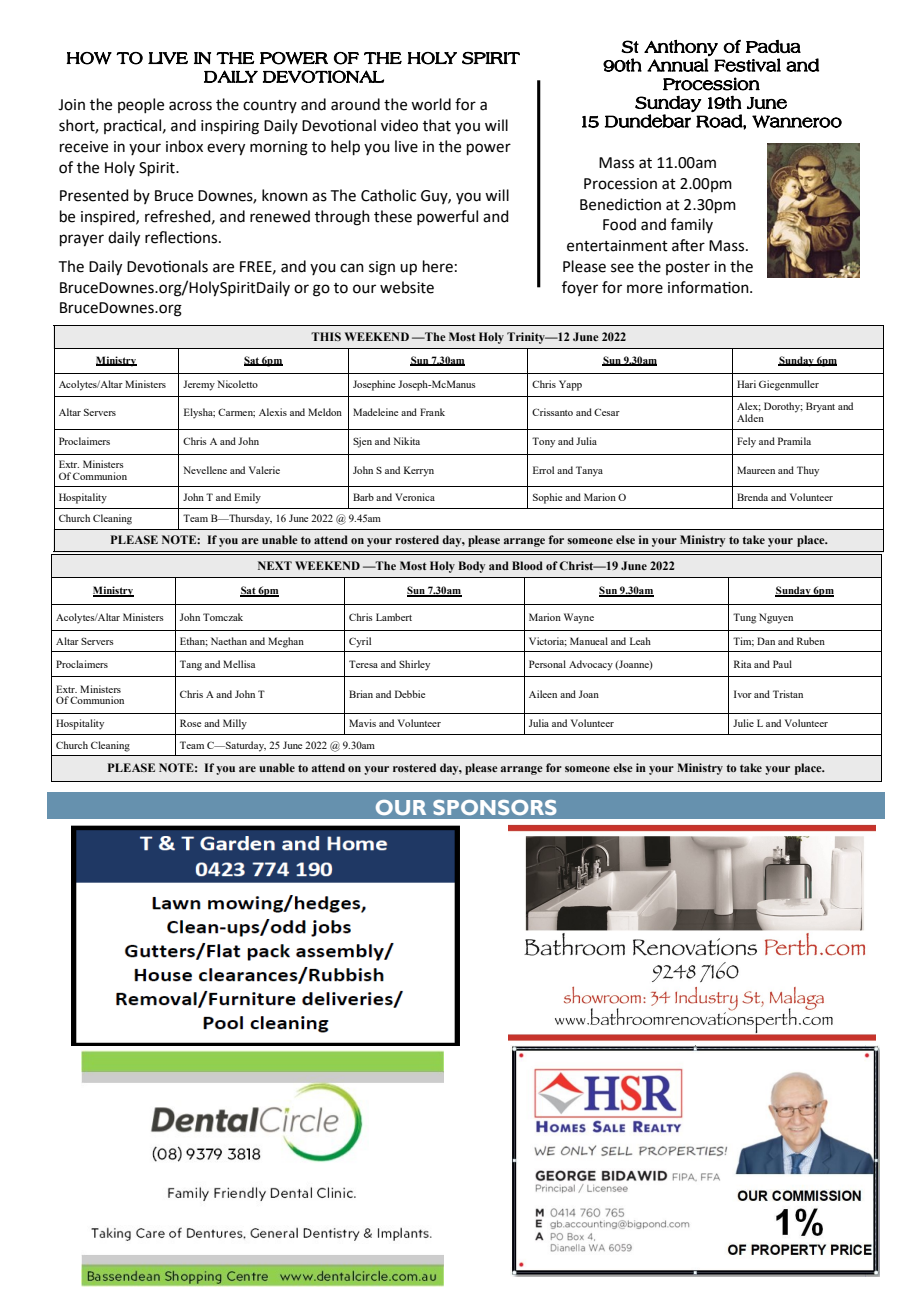 The width and height of the screenshot is (924, 1308). I want to click on NEXT, so click(275, 565).
